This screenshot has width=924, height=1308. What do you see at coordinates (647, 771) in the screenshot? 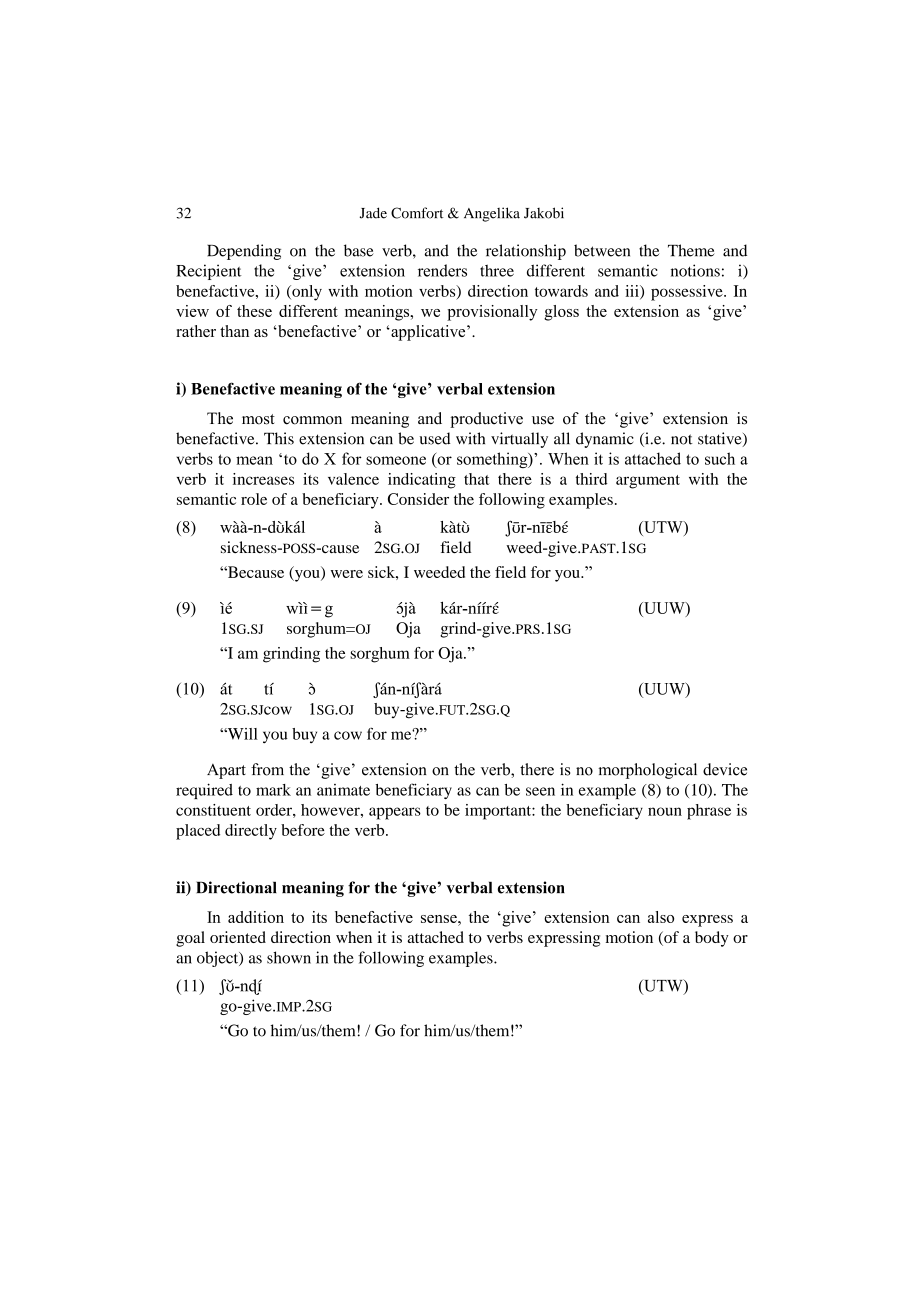
I see `morphological` at bounding box center [647, 771].
